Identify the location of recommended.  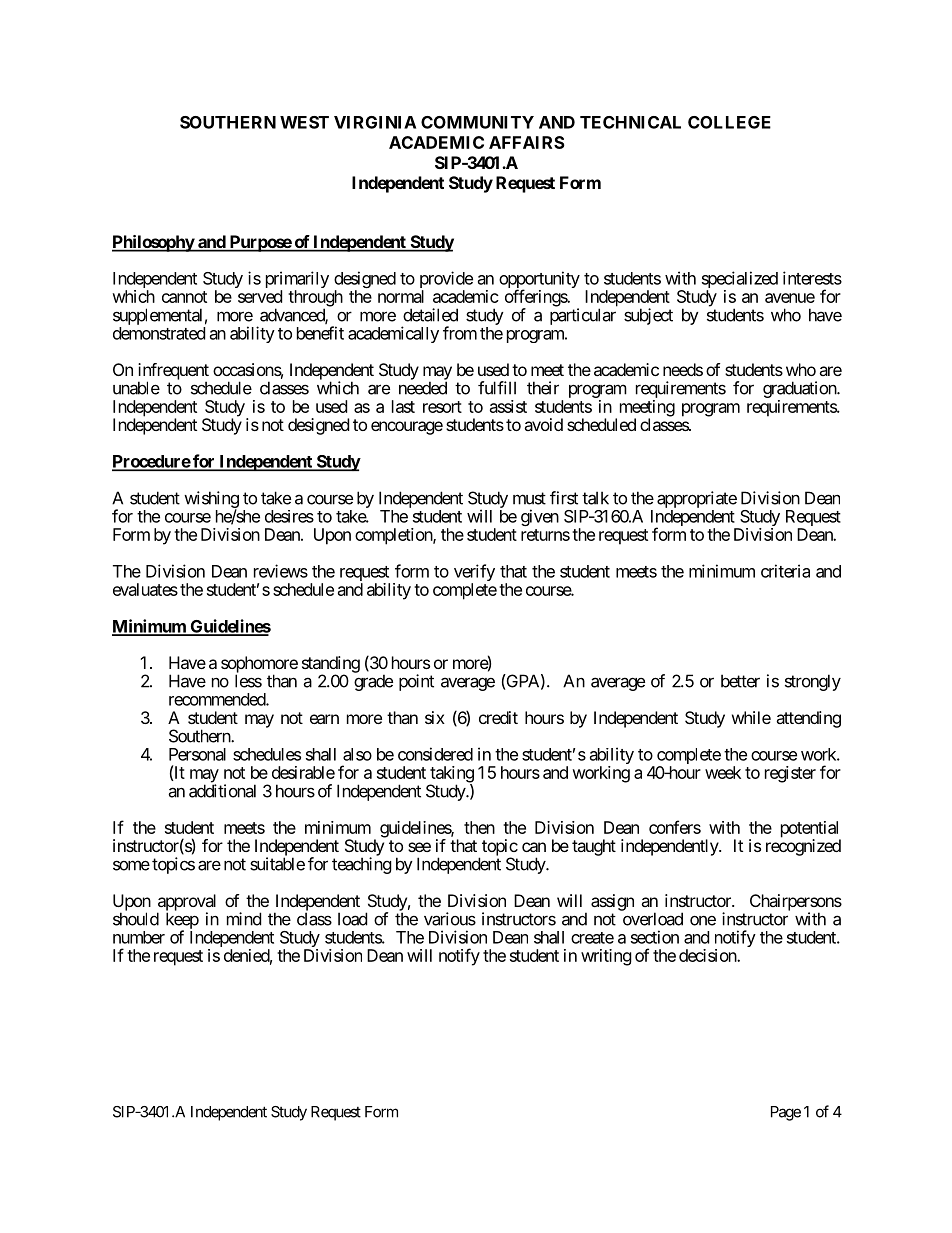
(218, 699).
